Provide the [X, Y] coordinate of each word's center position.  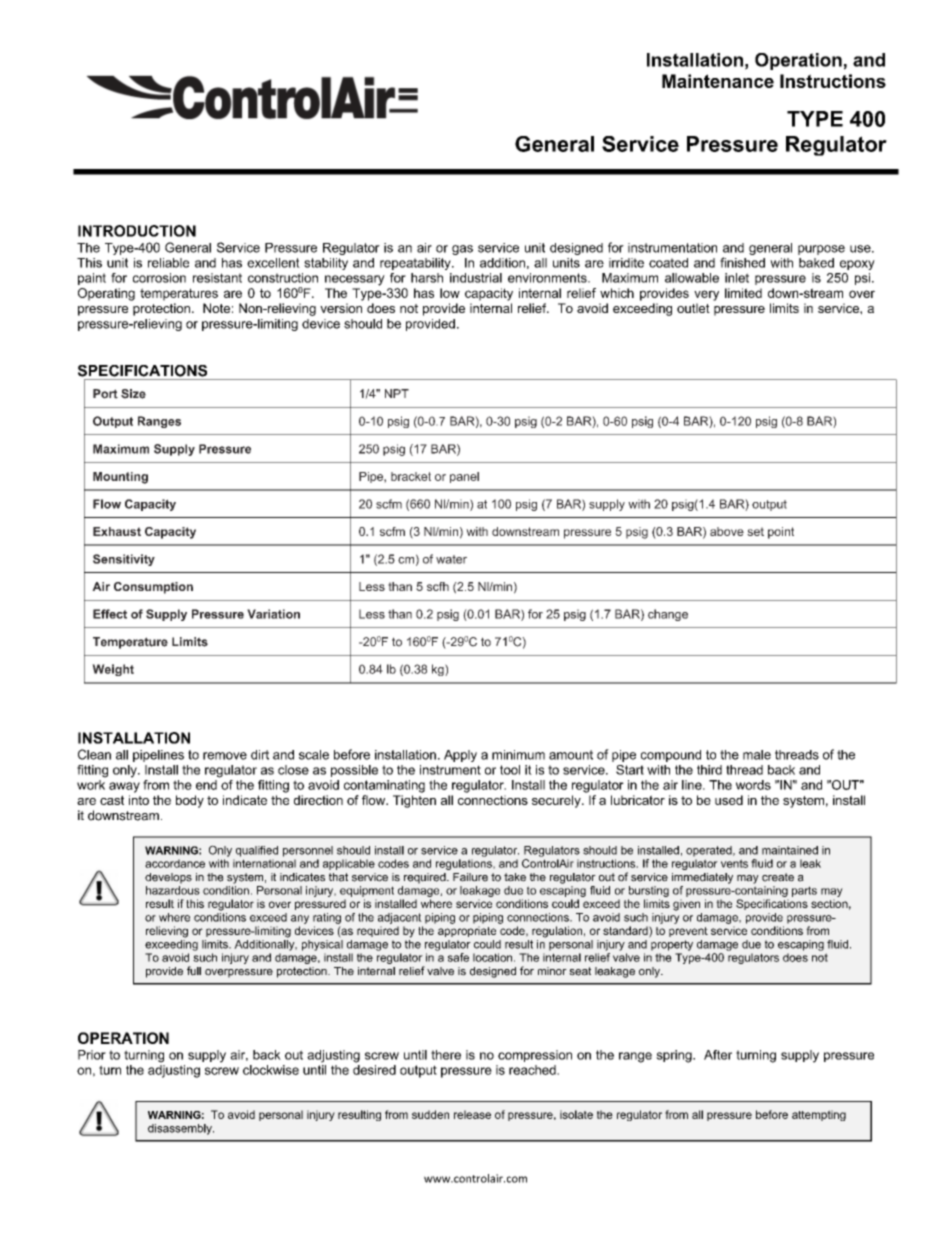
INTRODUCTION [137, 231]
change [668, 615]
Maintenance [718, 81]
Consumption [153, 588]
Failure [470, 877]
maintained [790, 850]
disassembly [181, 1129]
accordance [175, 863]
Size [133, 394]
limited [743, 293]
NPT [397, 393]
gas [462, 250]
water [451, 559]
